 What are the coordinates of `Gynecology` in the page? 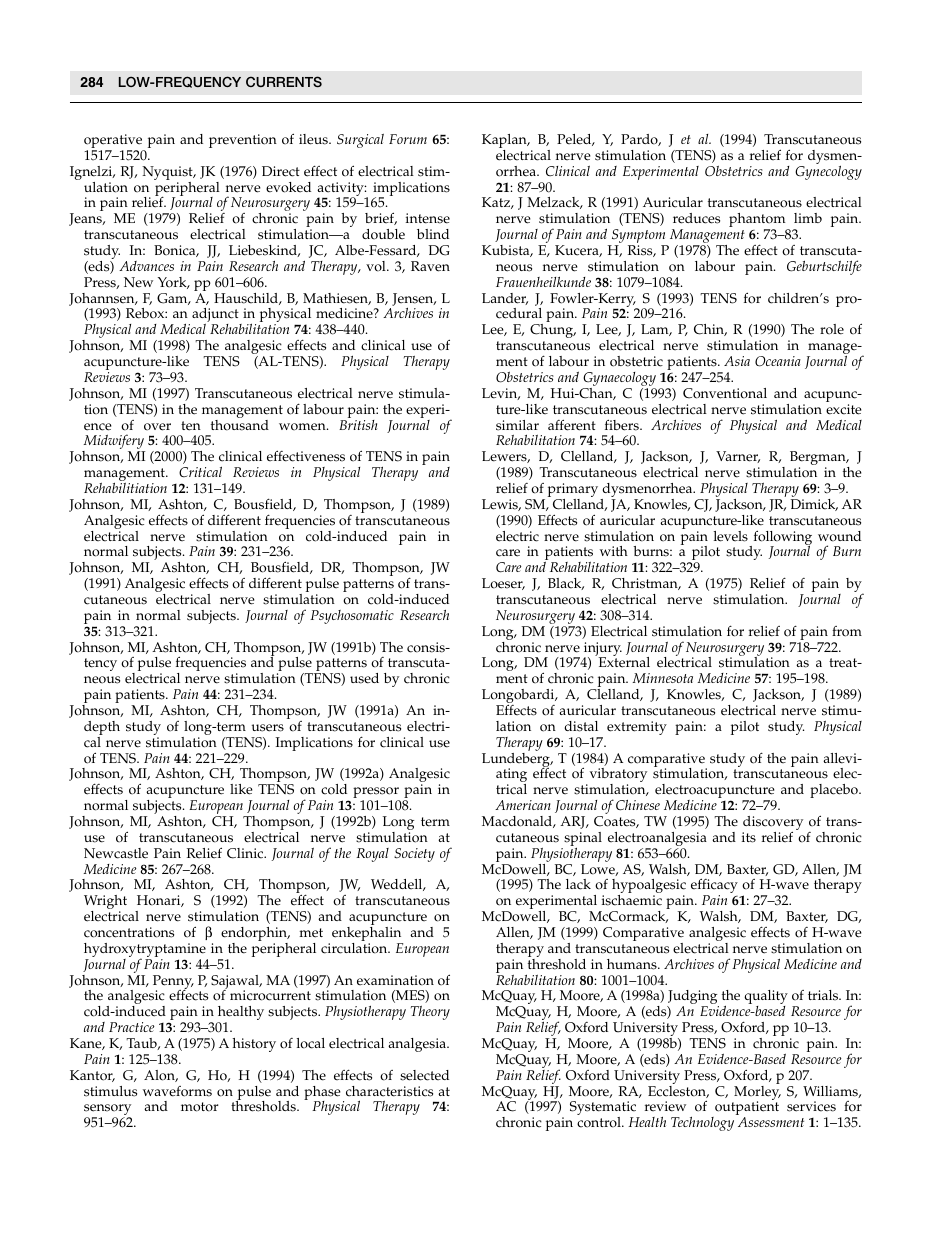 It's located at (828, 171).
